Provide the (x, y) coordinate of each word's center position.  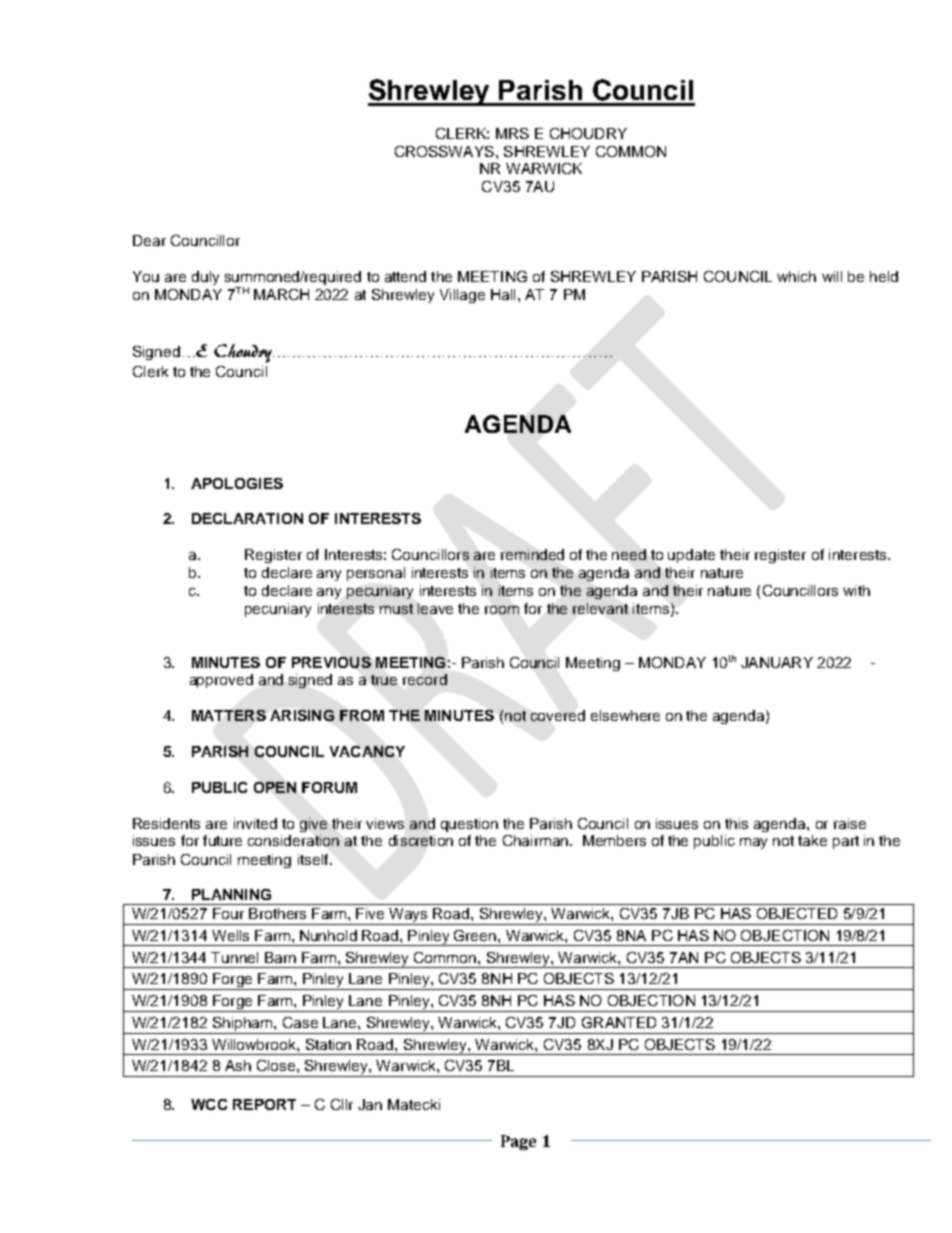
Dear (149, 240)
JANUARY (777, 662)
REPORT (264, 1104)
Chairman (535, 840)
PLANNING (231, 894)
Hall (503, 294)
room (502, 610)
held (884, 276)
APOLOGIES (237, 483)
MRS (512, 133)
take (812, 840)
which (796, 276)
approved (221, 681)
